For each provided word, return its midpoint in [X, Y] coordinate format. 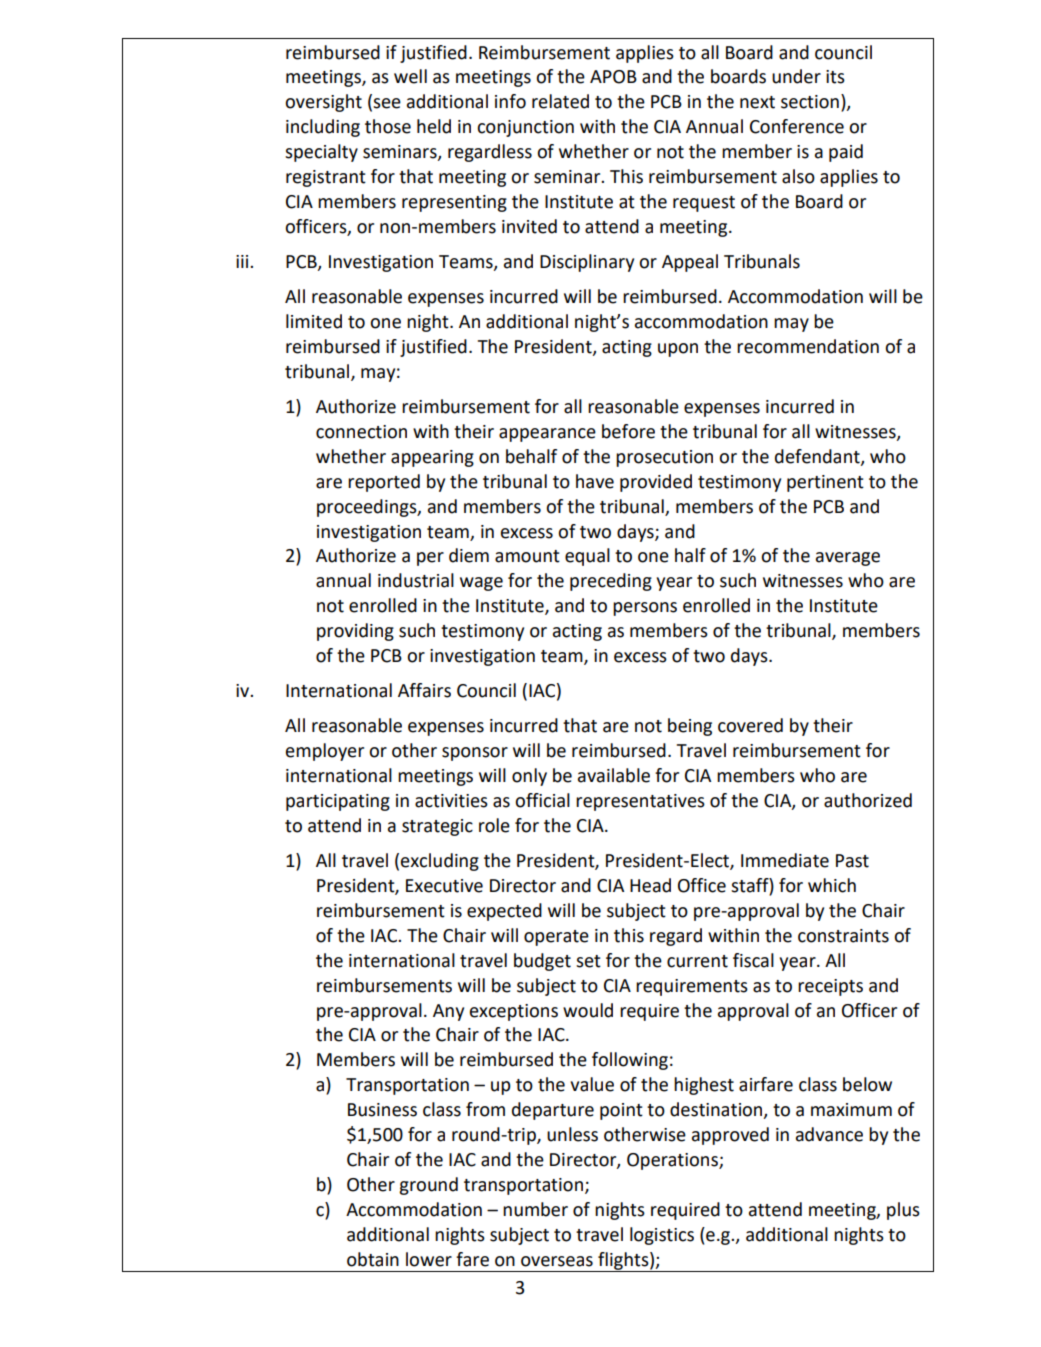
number [535, 1209]
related [560, 101]
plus [903, 1211]
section [810, 102]
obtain [373, 1259]
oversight [323, 103]
